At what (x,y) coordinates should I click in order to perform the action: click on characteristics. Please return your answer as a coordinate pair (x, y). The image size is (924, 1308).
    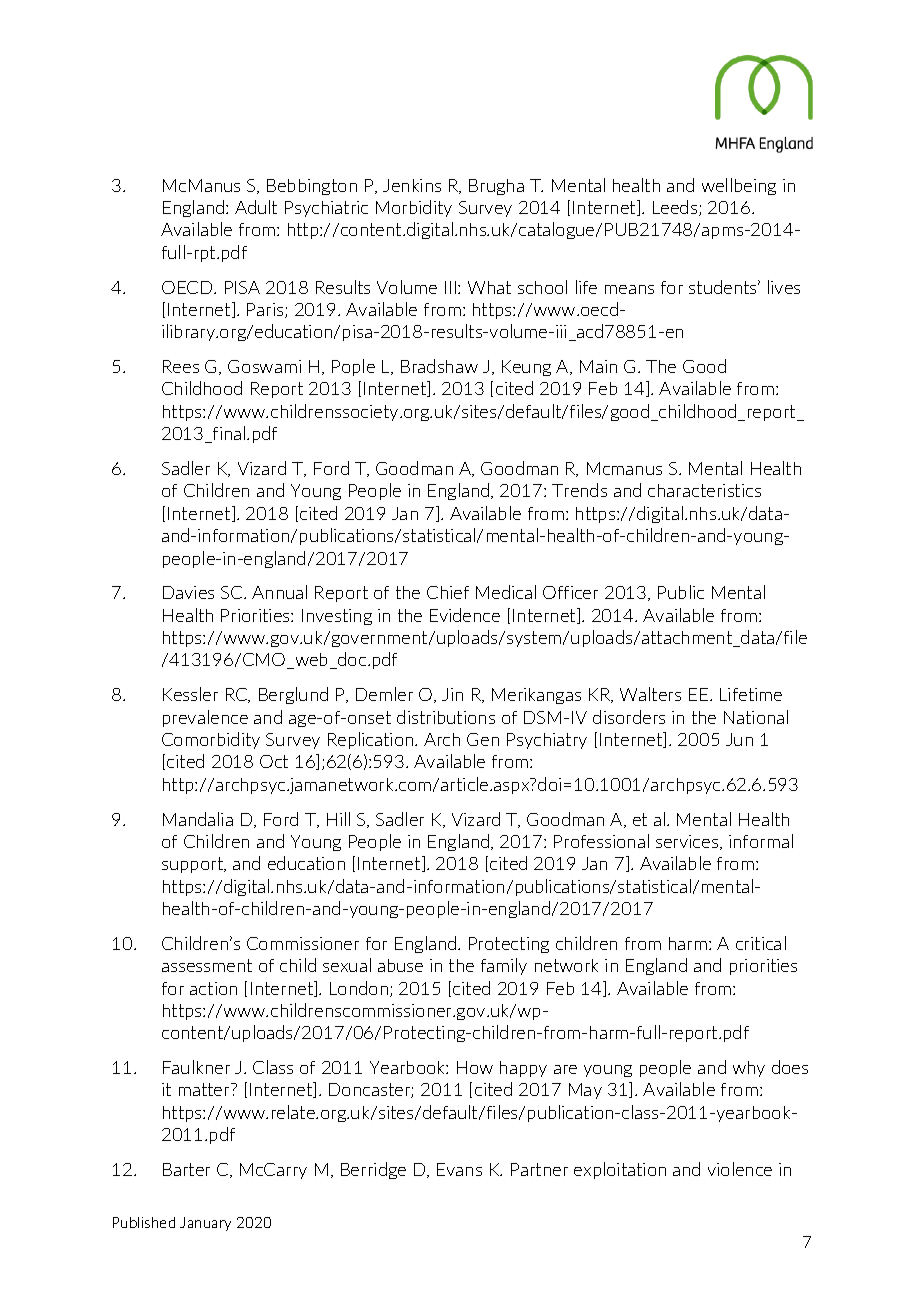
    Looking at the image, I should click on (704, 490).
